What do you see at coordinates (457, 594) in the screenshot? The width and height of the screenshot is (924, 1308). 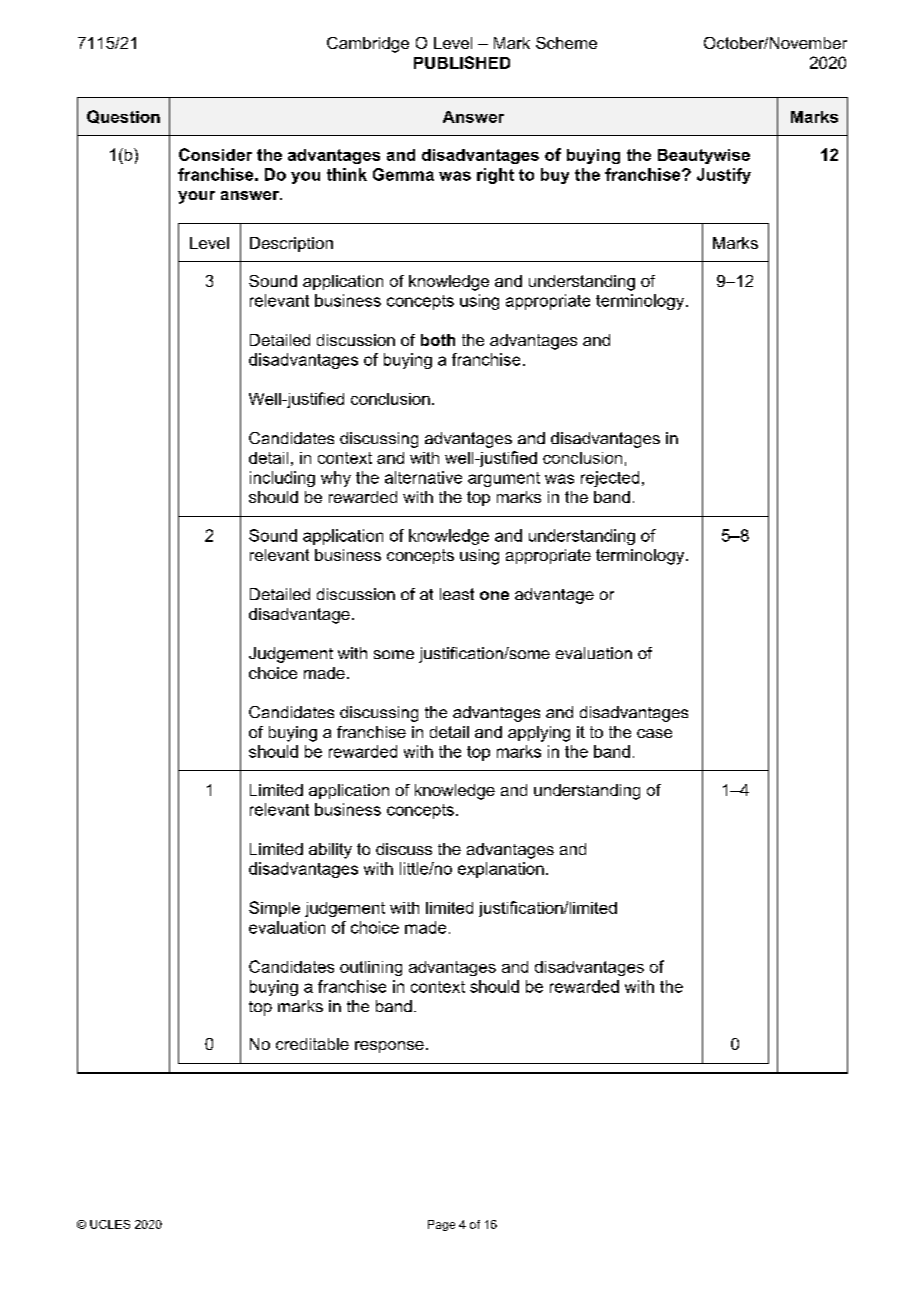 I see `least` at bounding box center [457, 594].
